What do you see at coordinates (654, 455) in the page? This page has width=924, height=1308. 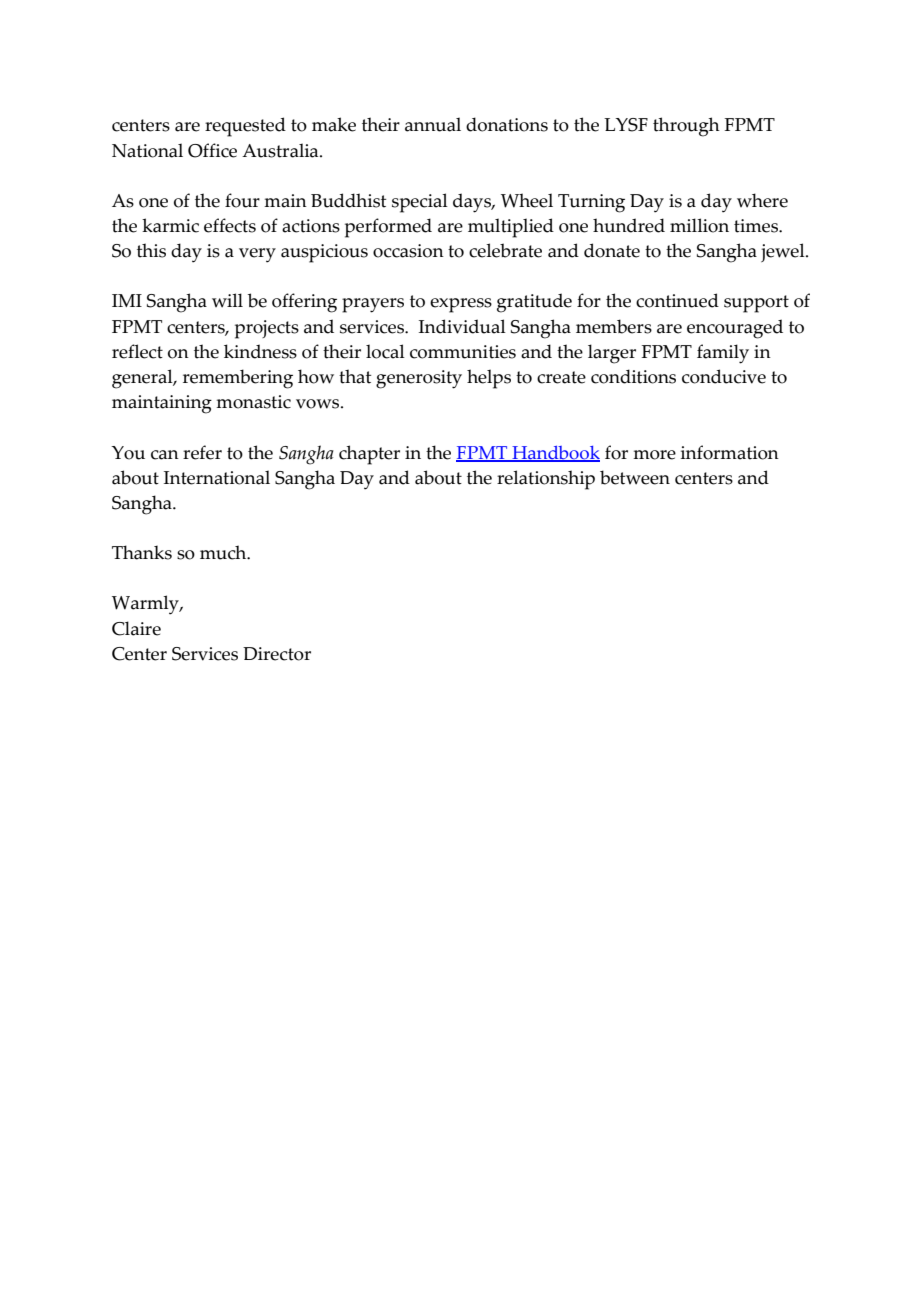 I see `more` at bounding box center [654, 455].
